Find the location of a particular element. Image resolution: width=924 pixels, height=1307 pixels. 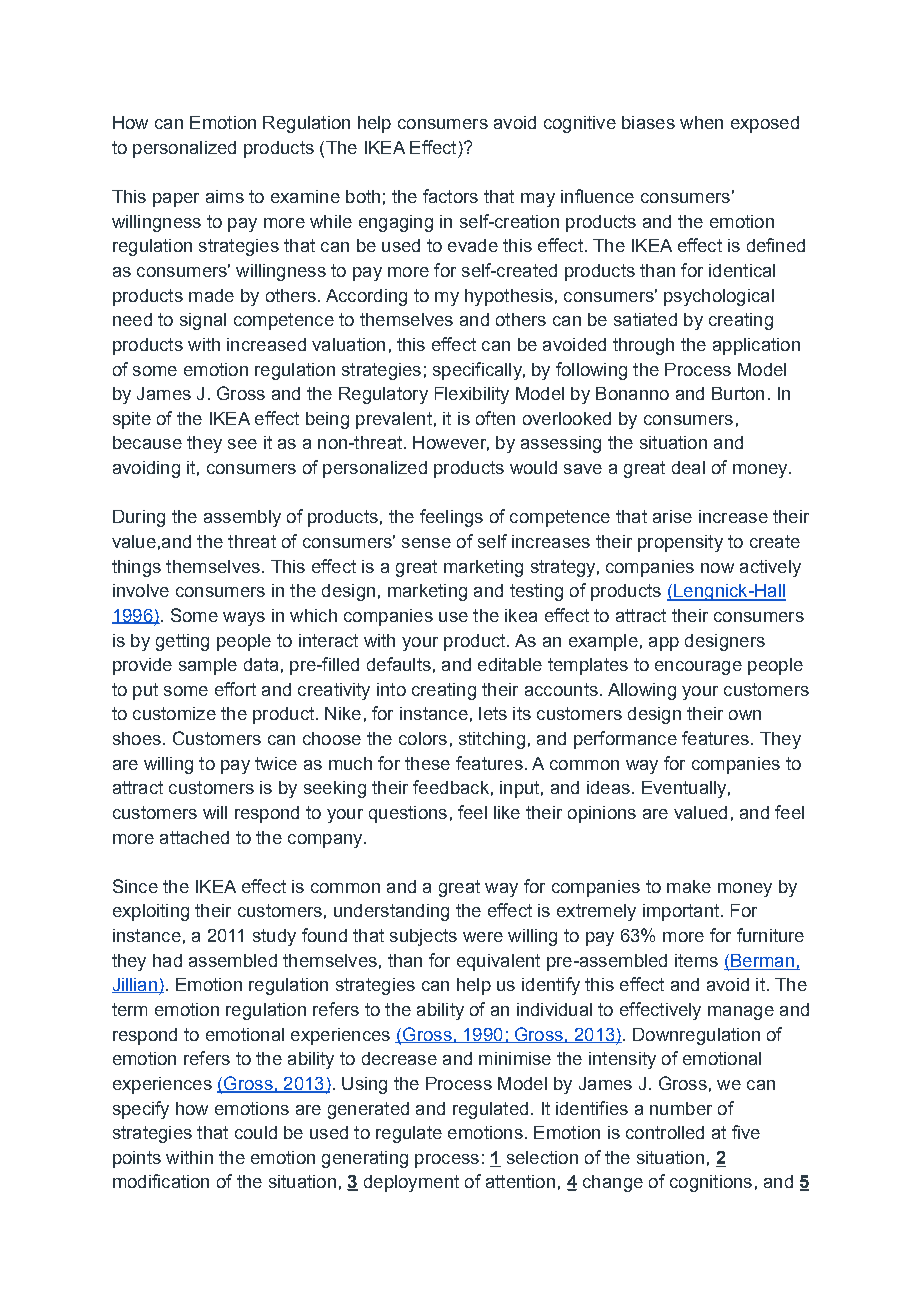

attached is located at coordinates (194, 837).
